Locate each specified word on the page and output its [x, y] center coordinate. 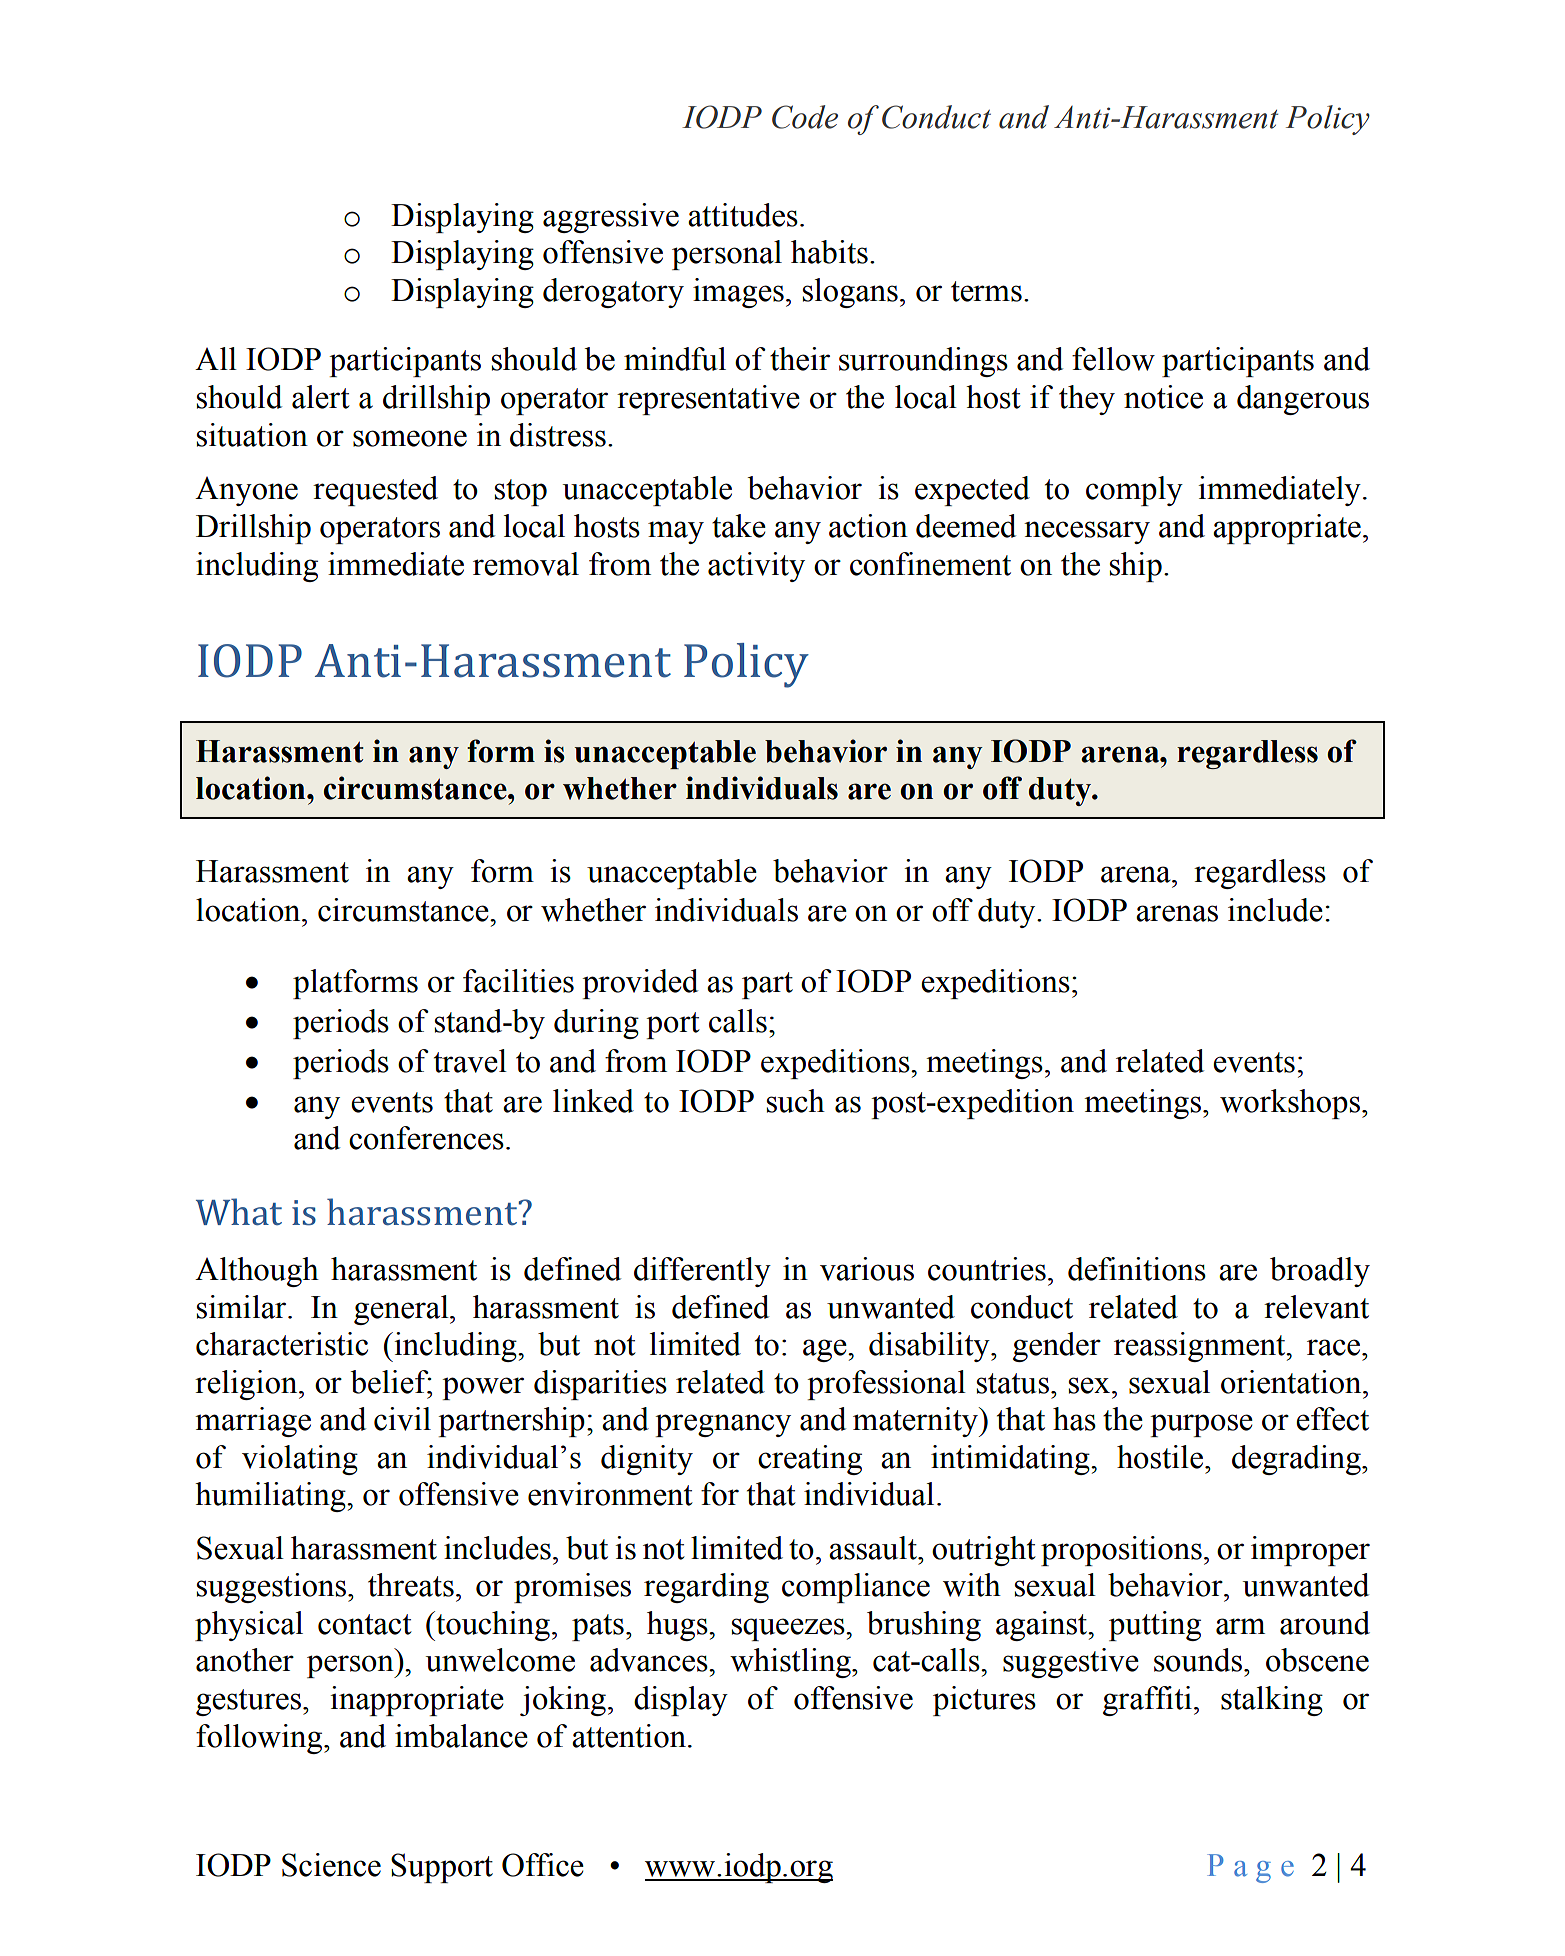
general [402, 1310]
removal [526, 564]
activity [756, 567]
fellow [1113, 359]
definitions [1137, 1269]
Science [331, 1865]
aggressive [611, 218]
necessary [1087, 532]
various [867, 1269]
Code [805, 117]
